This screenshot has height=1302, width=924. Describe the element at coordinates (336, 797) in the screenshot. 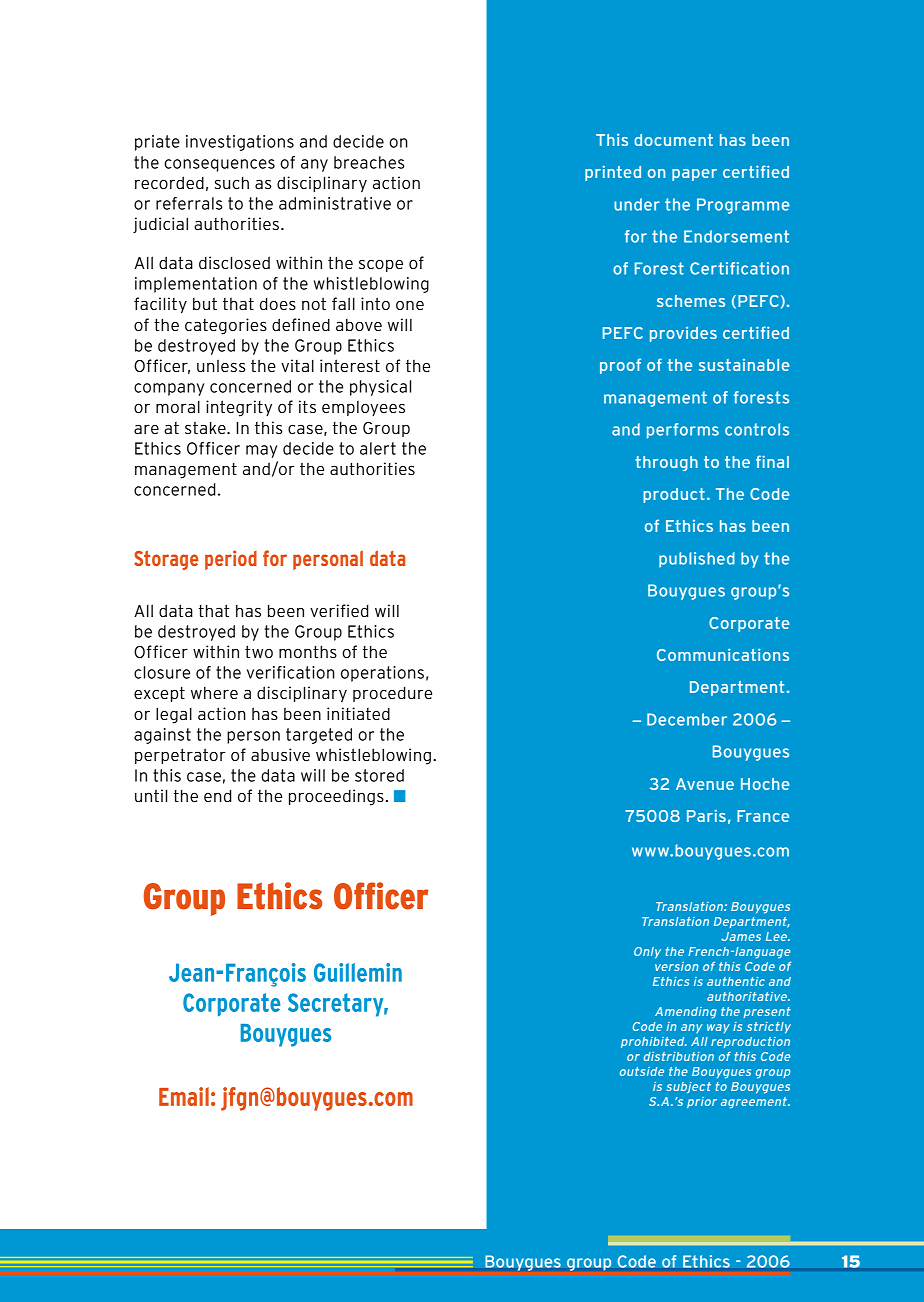

I see `proceedings` at that location.
